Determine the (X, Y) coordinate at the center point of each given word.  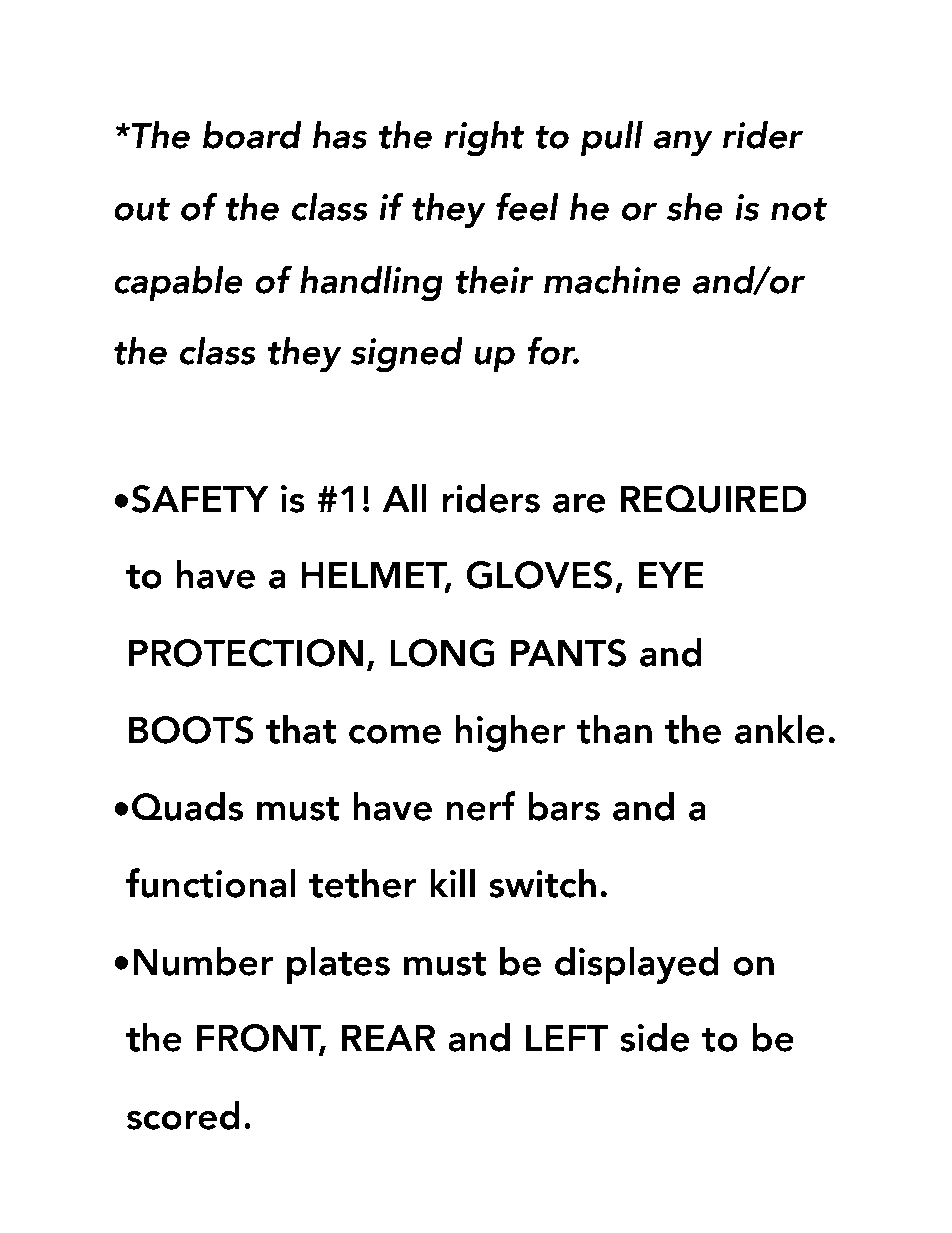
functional (211, 883)
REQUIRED (714, 499)
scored (183, 1115)
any (683, 143)
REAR (389, 1037)
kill (452, 882)
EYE (671, 574)
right (484, 139)
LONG (442, 653)
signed (407, 355)
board (252, 135)
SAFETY (200, 499)
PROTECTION (246, 653)
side (655, 1037)
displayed (637, 965)
